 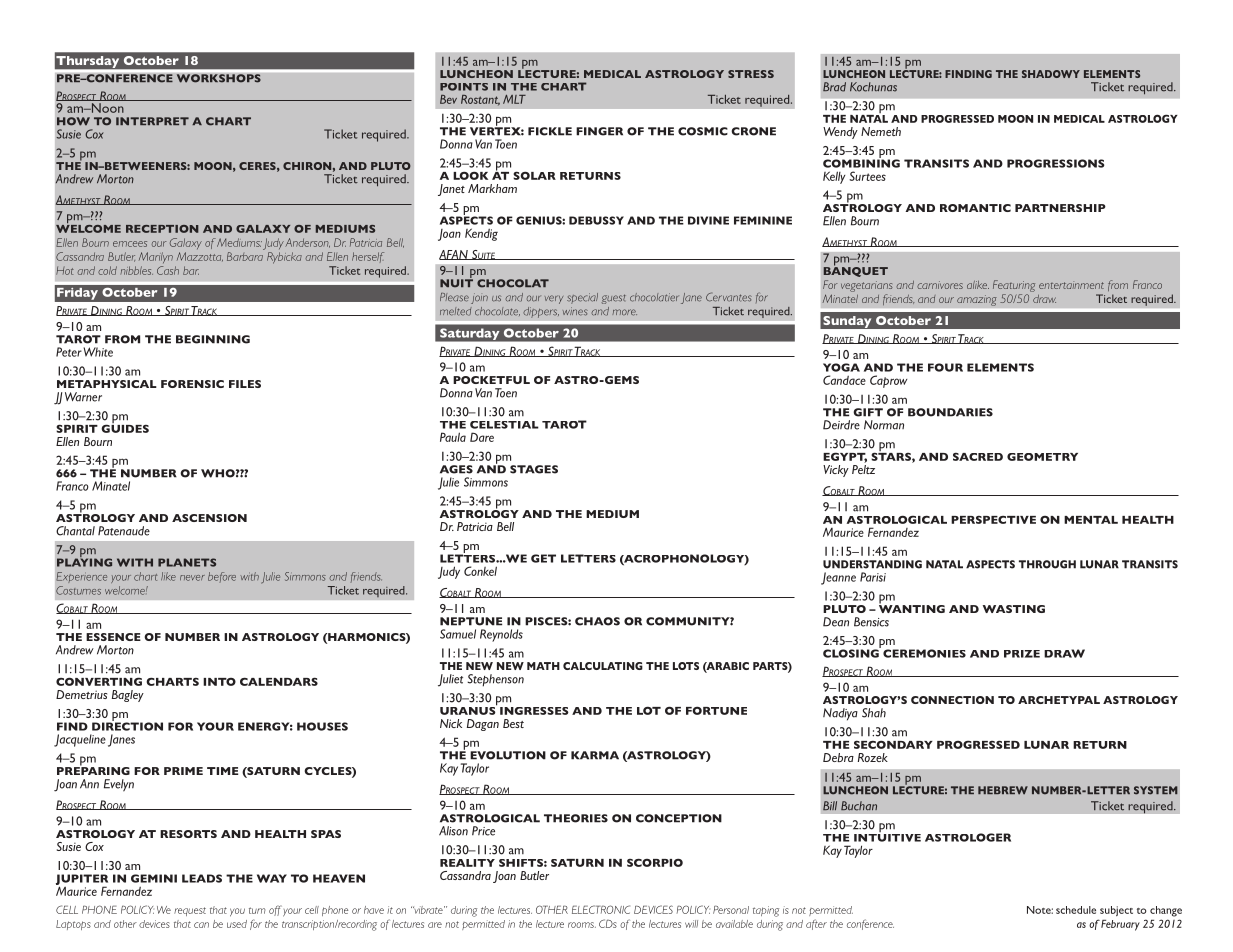 I want to click on CHAOS, so click(x=597, y=621).
